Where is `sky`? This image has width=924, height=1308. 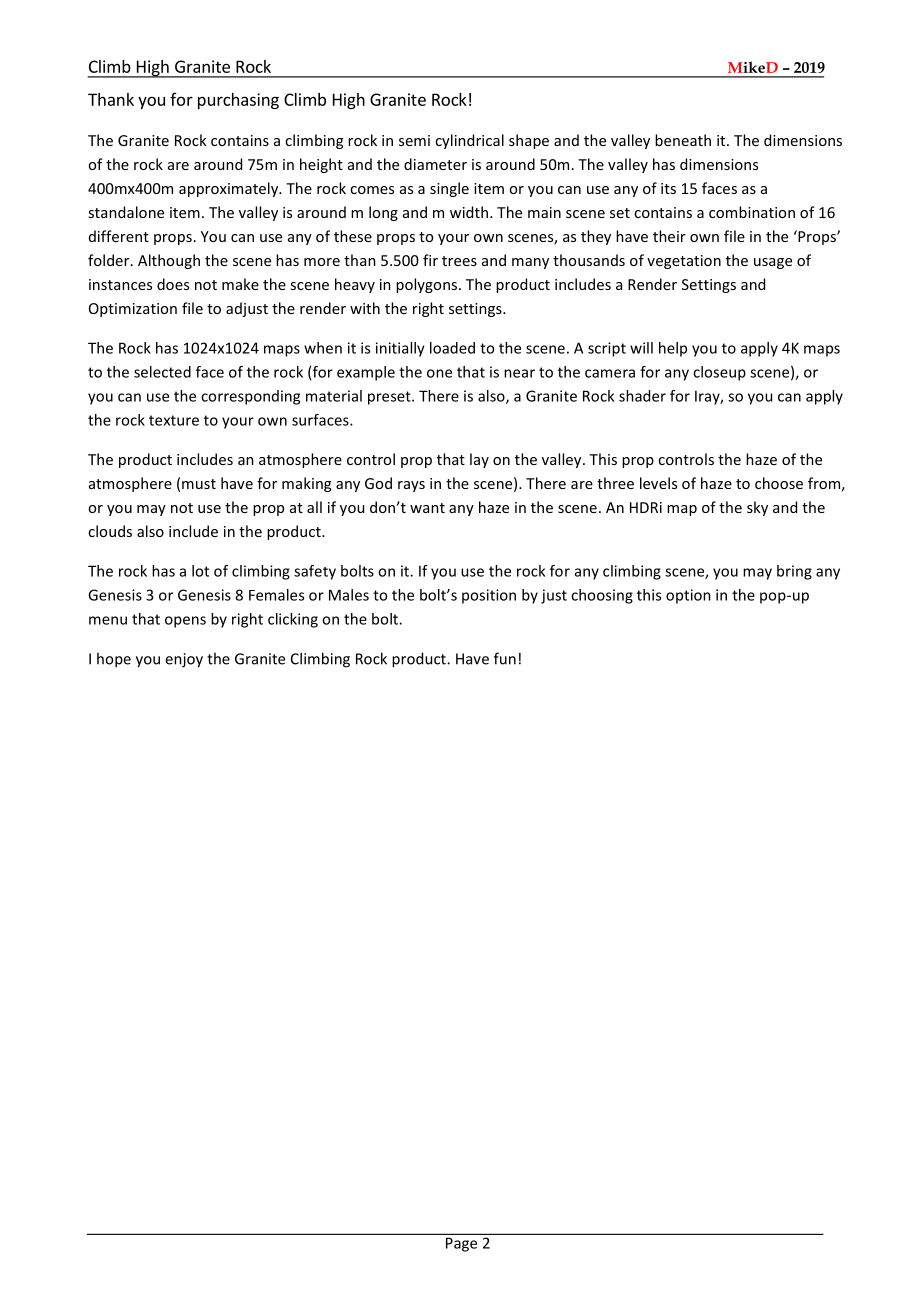
sky is located at coordinates (757, 508).
